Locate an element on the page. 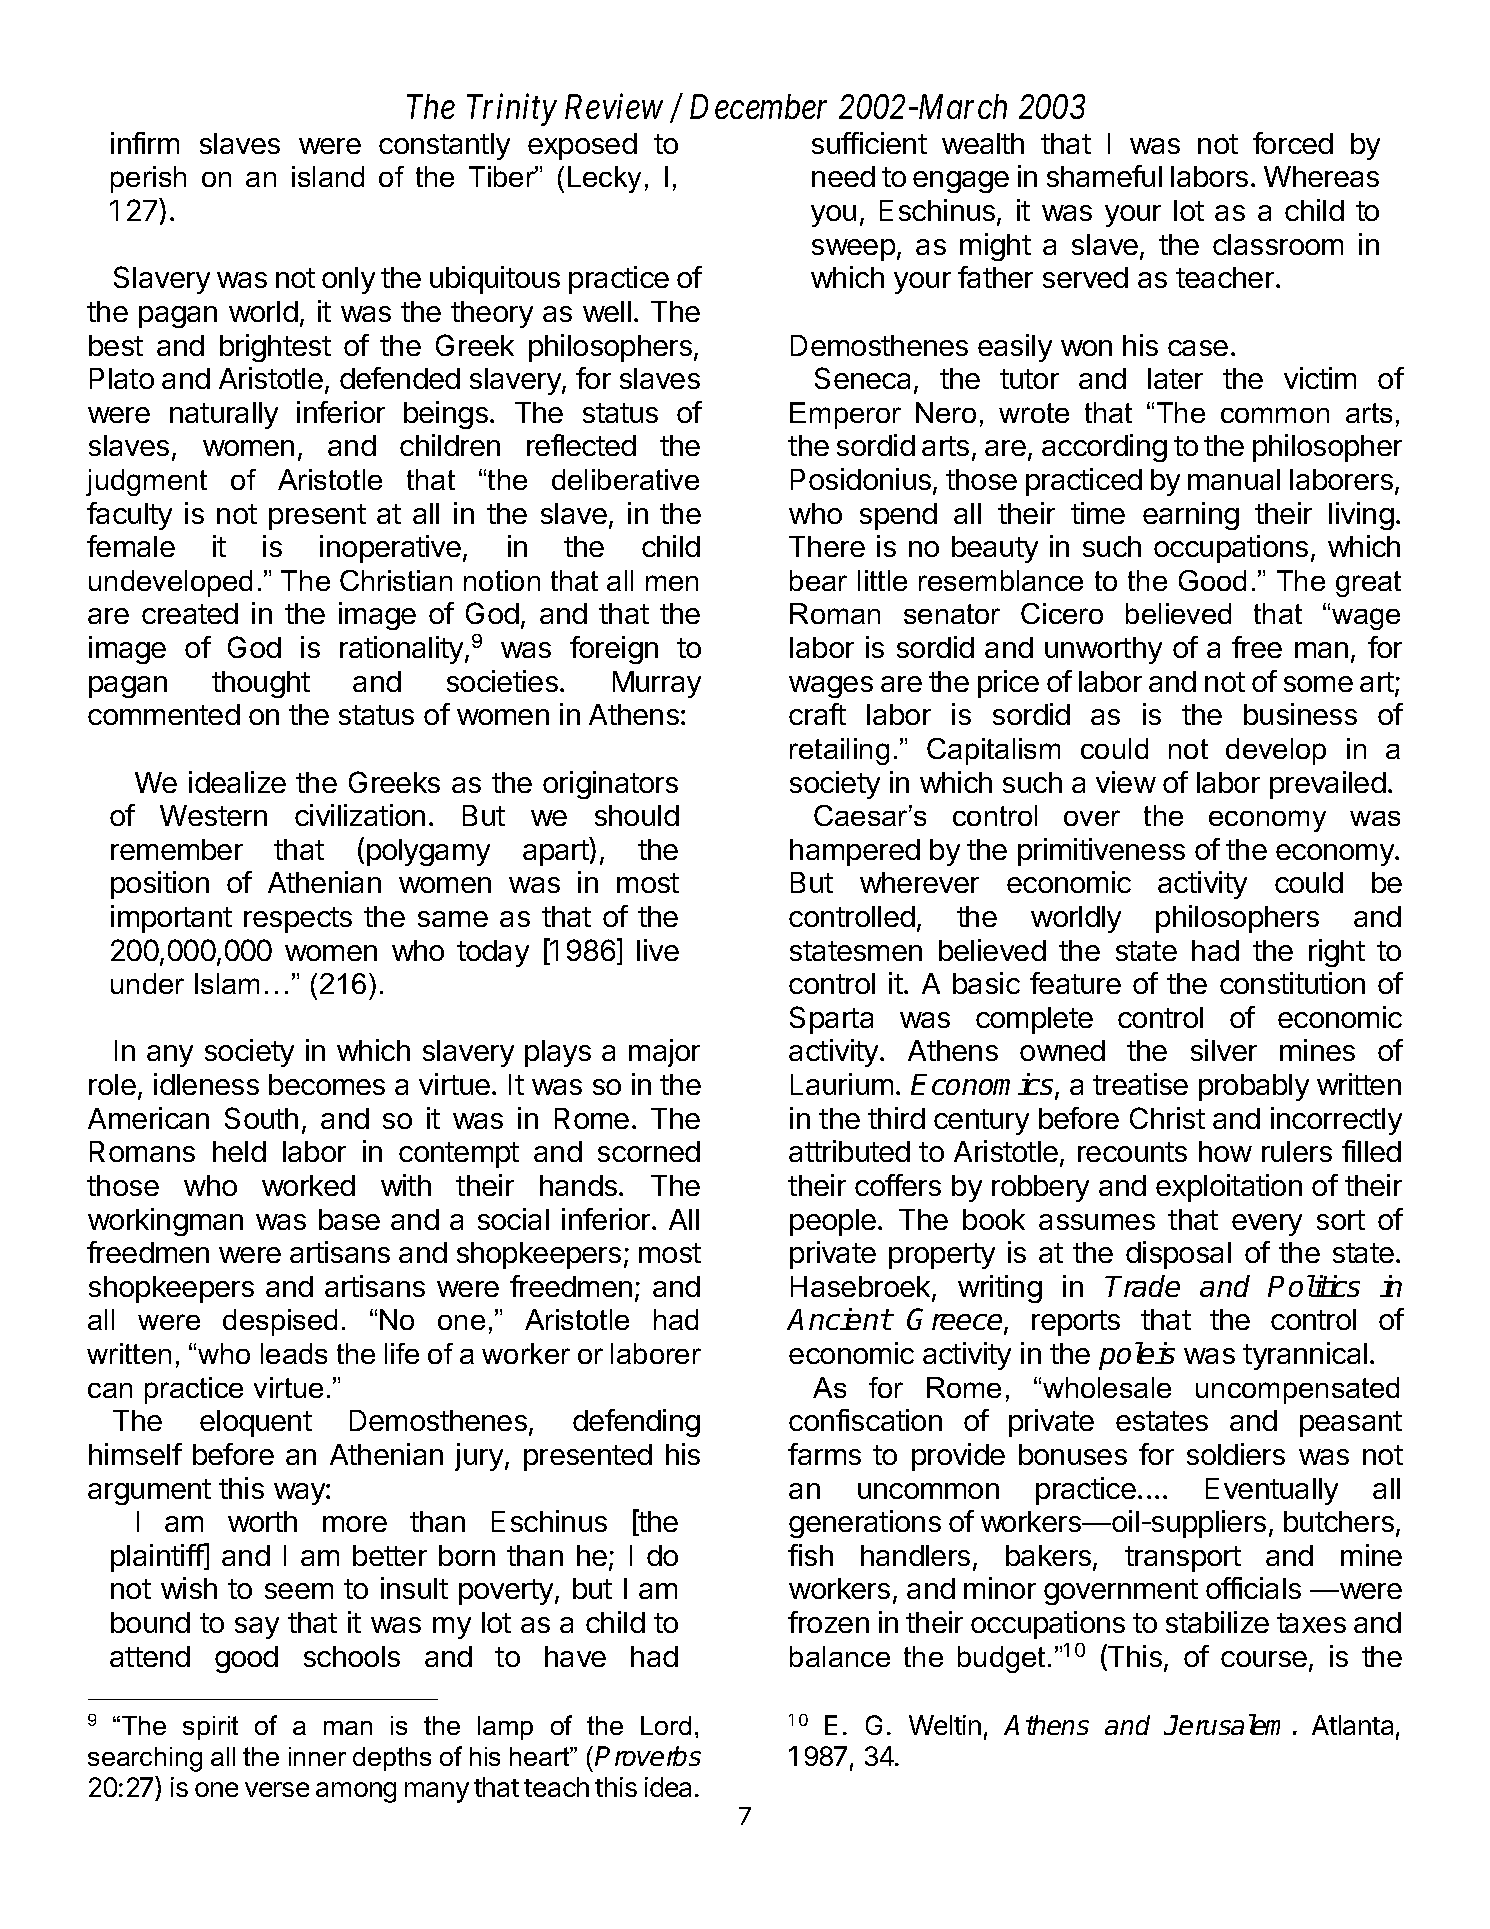 The image size is (1490, 1929). constitution is located at coordinates (1292, 983).
